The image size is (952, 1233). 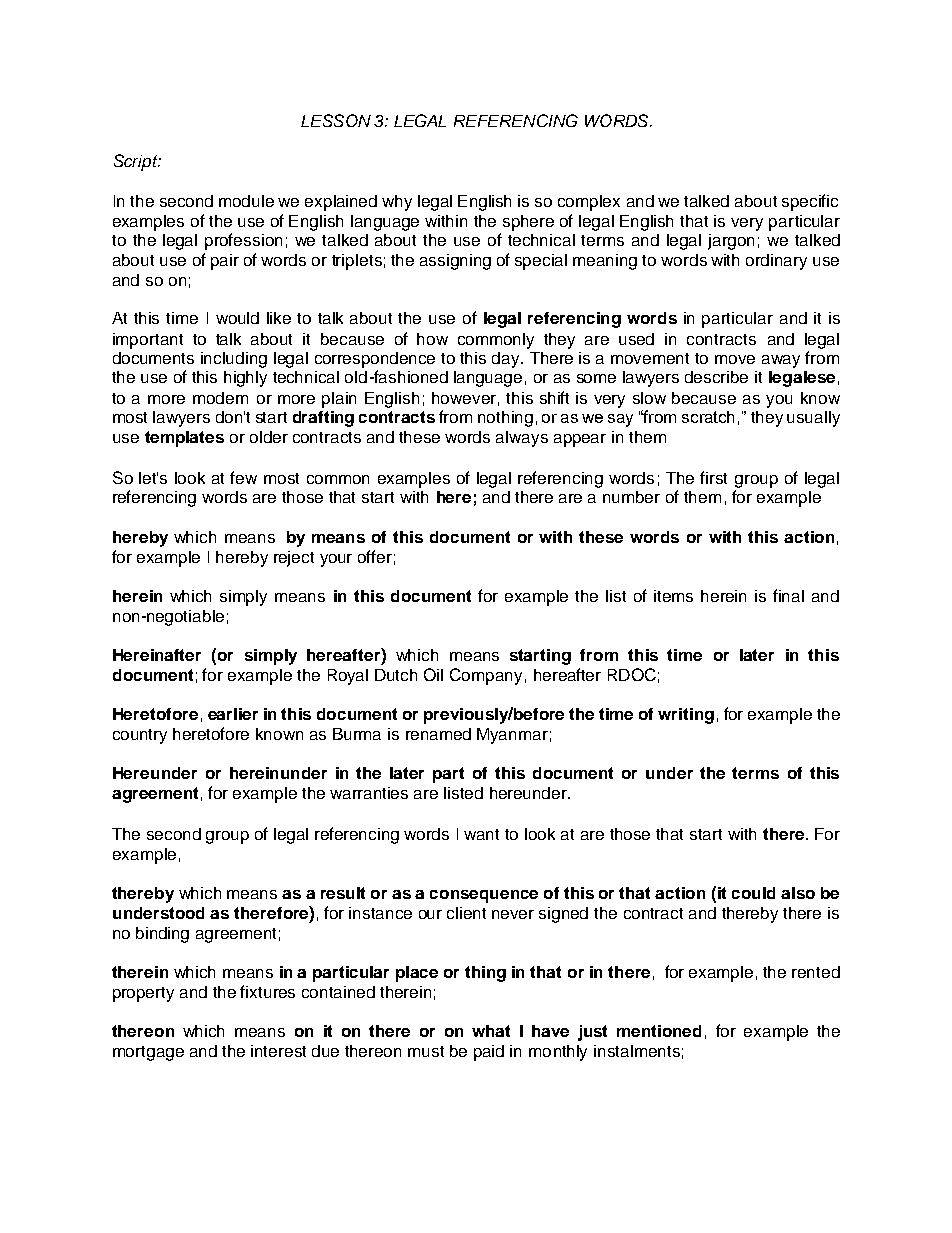 What do you see at coordinates (397, 203) in the document?
I see `why` at bounding box center [397, 203].
